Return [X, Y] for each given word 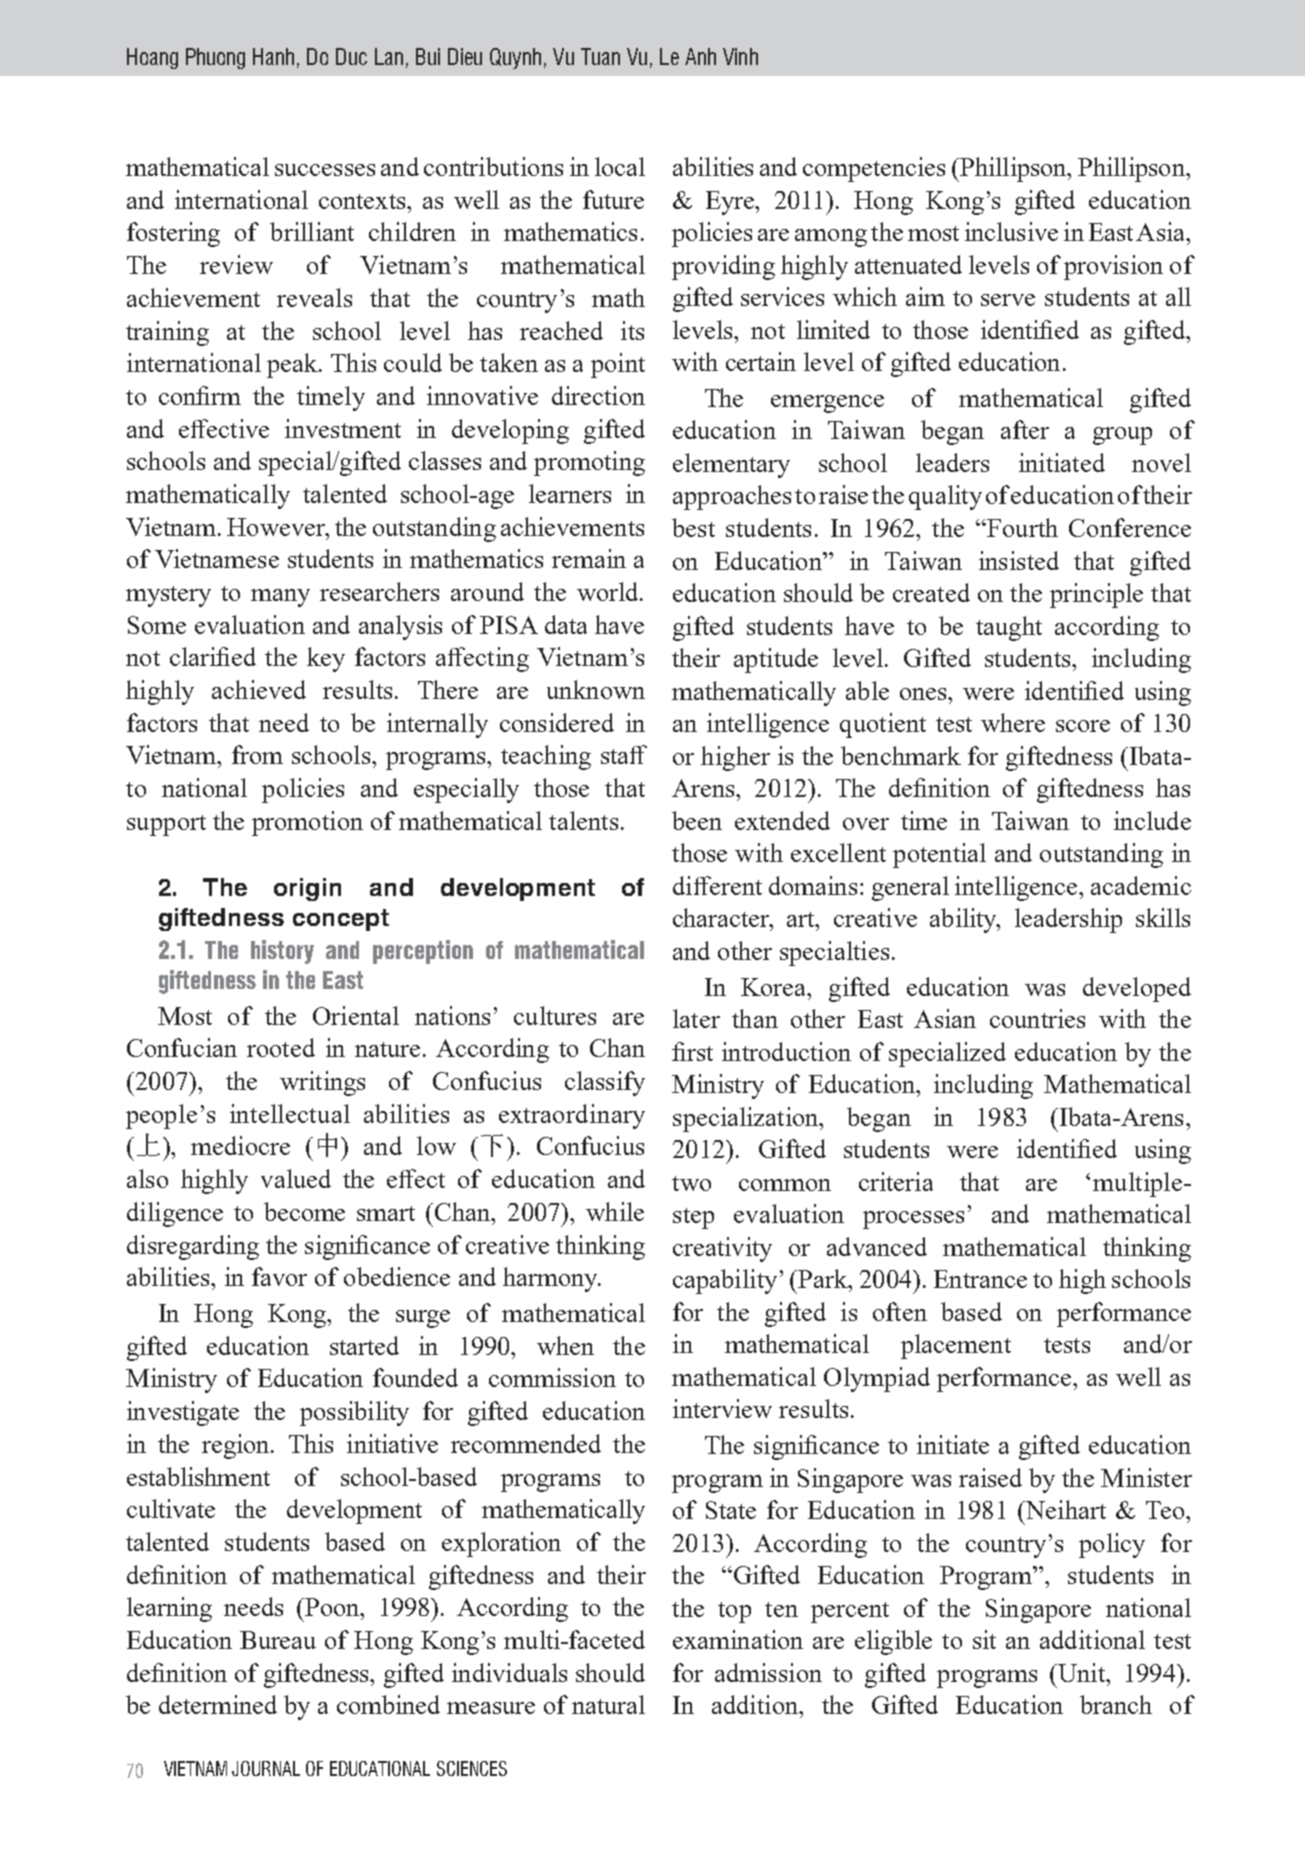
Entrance [980, 1279]
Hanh [273, 56]
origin [307, 889]
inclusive [1011, 231]
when [565, 1345]
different [717, 885]
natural [608, 1704]
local [620, 166]
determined [218, 1704]
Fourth [1021, 527]
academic [1141, 885]
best [693, 527]
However [277, 527]
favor [279, 1276]
